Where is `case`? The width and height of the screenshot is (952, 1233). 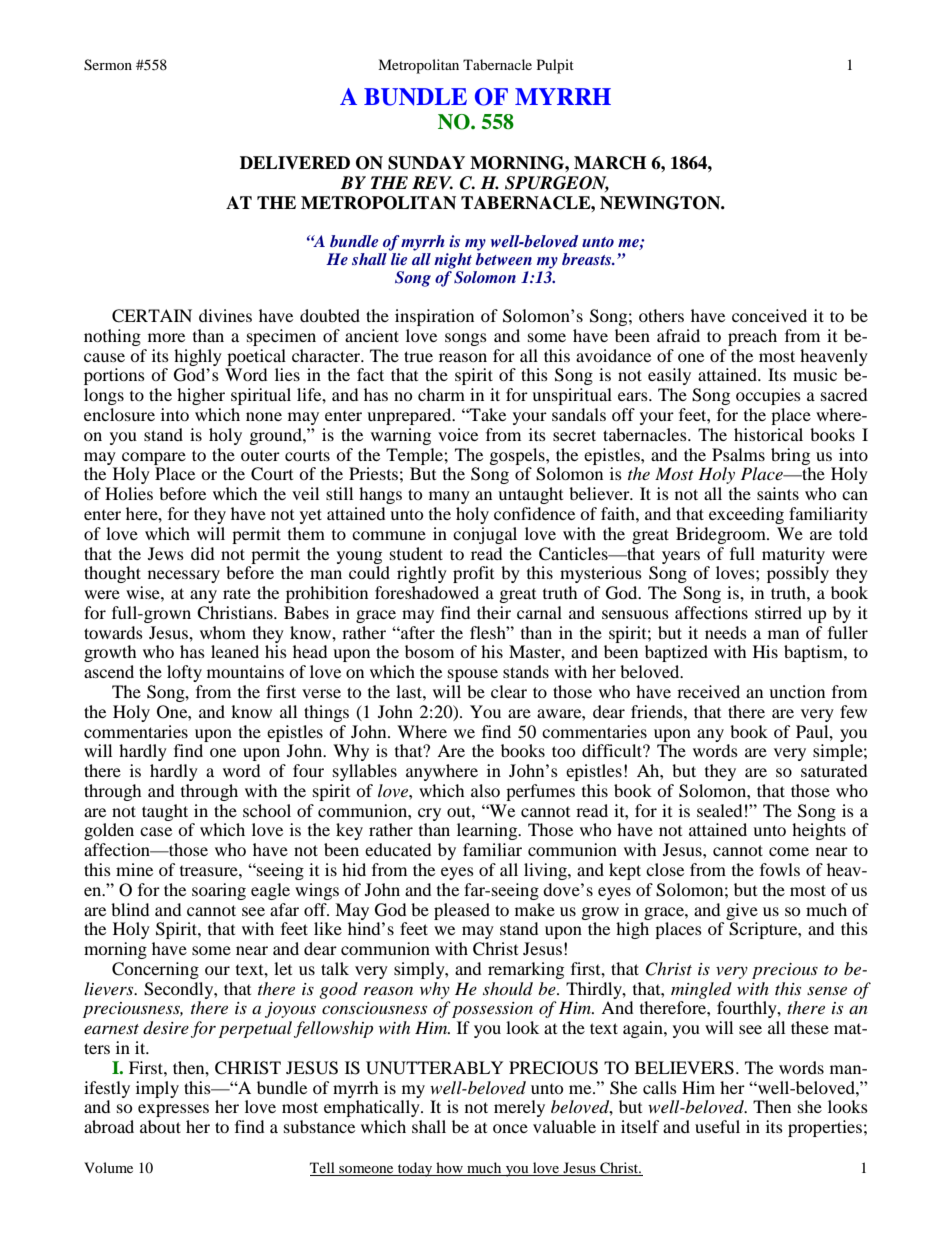
case is located at coordinates (156, 831).
